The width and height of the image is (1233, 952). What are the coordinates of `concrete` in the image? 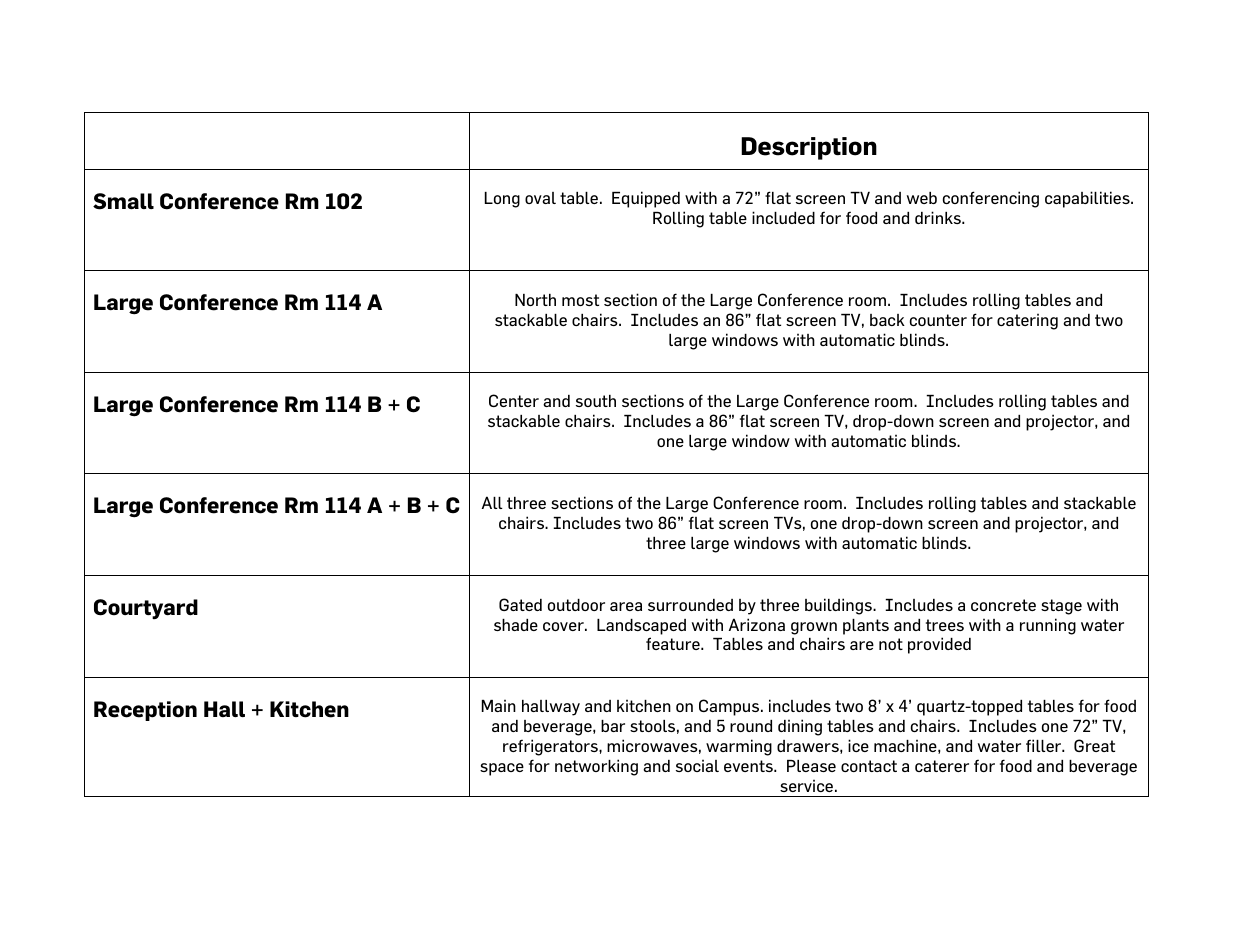 It's located at (1003, 605).
